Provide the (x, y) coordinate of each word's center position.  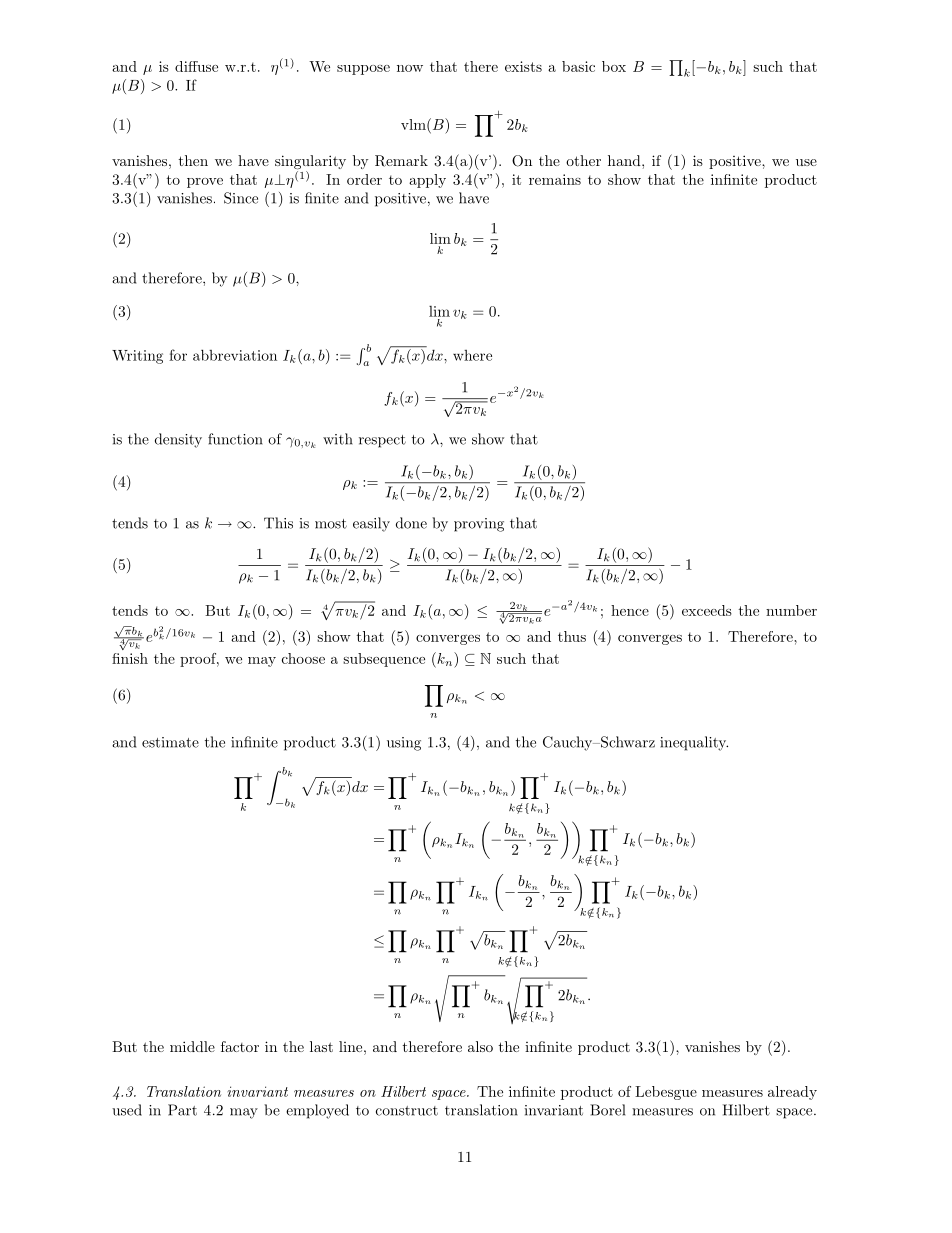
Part (182, 1110)
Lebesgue (666, 1093)
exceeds (707, 610)
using (404, 744)
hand (625, 160)
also (480, 1046)
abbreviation (235, 355)
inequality (694, 743)
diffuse (196, 66)
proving (479, 525)
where (472, 355)
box (614, 66)
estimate (170, 742)
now (410, 68)
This (278, 523)
